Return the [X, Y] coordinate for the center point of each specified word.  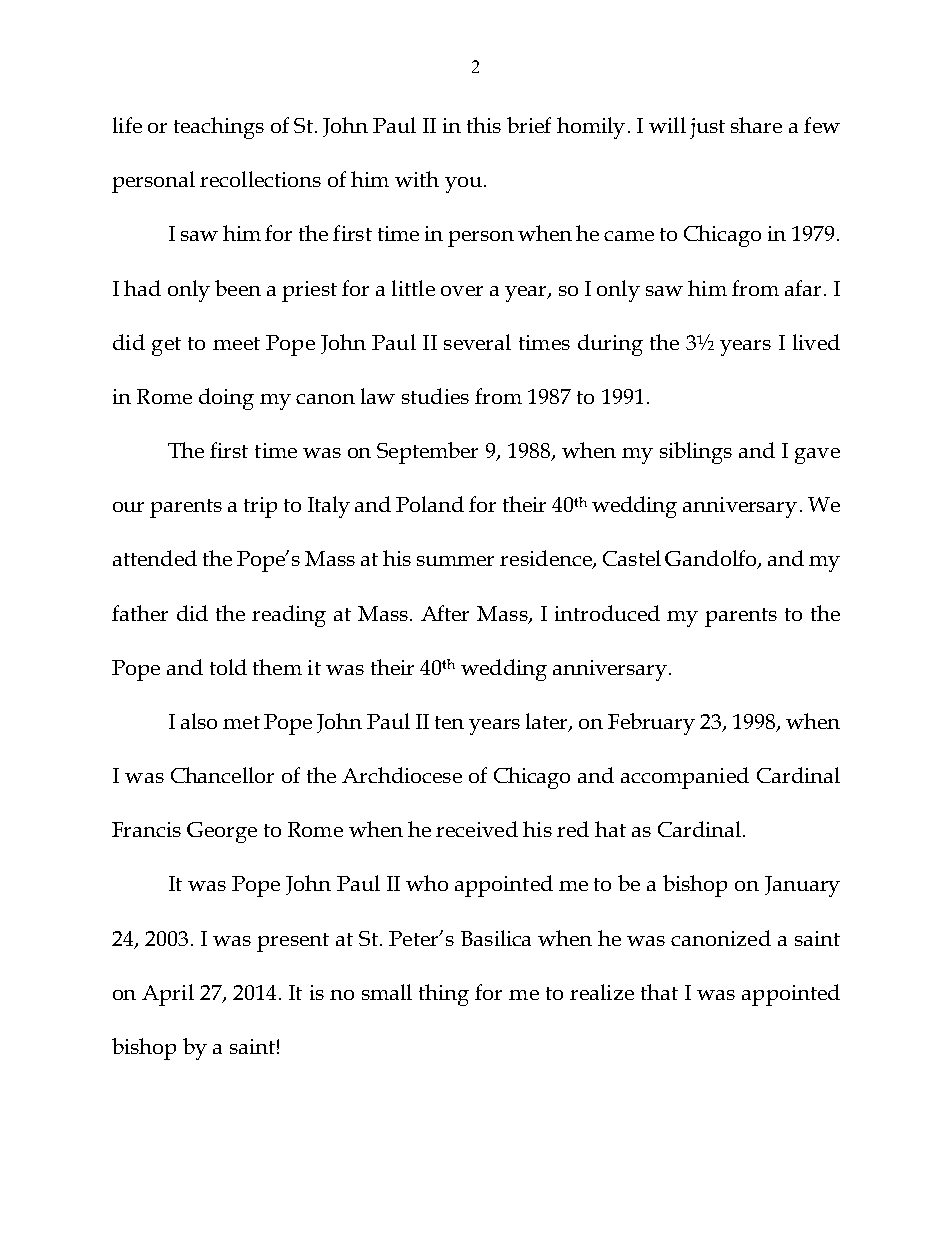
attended [155, 558]
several [477, 342]
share [756, 125]
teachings [219, 128]
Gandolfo [712, 559]
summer [455, 561]
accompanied [685, 778]
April [168, 995]
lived [816, 342]
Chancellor [222, 775]
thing [444, 995]
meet [236, 343]
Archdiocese [402, 775]
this [484, 125]
